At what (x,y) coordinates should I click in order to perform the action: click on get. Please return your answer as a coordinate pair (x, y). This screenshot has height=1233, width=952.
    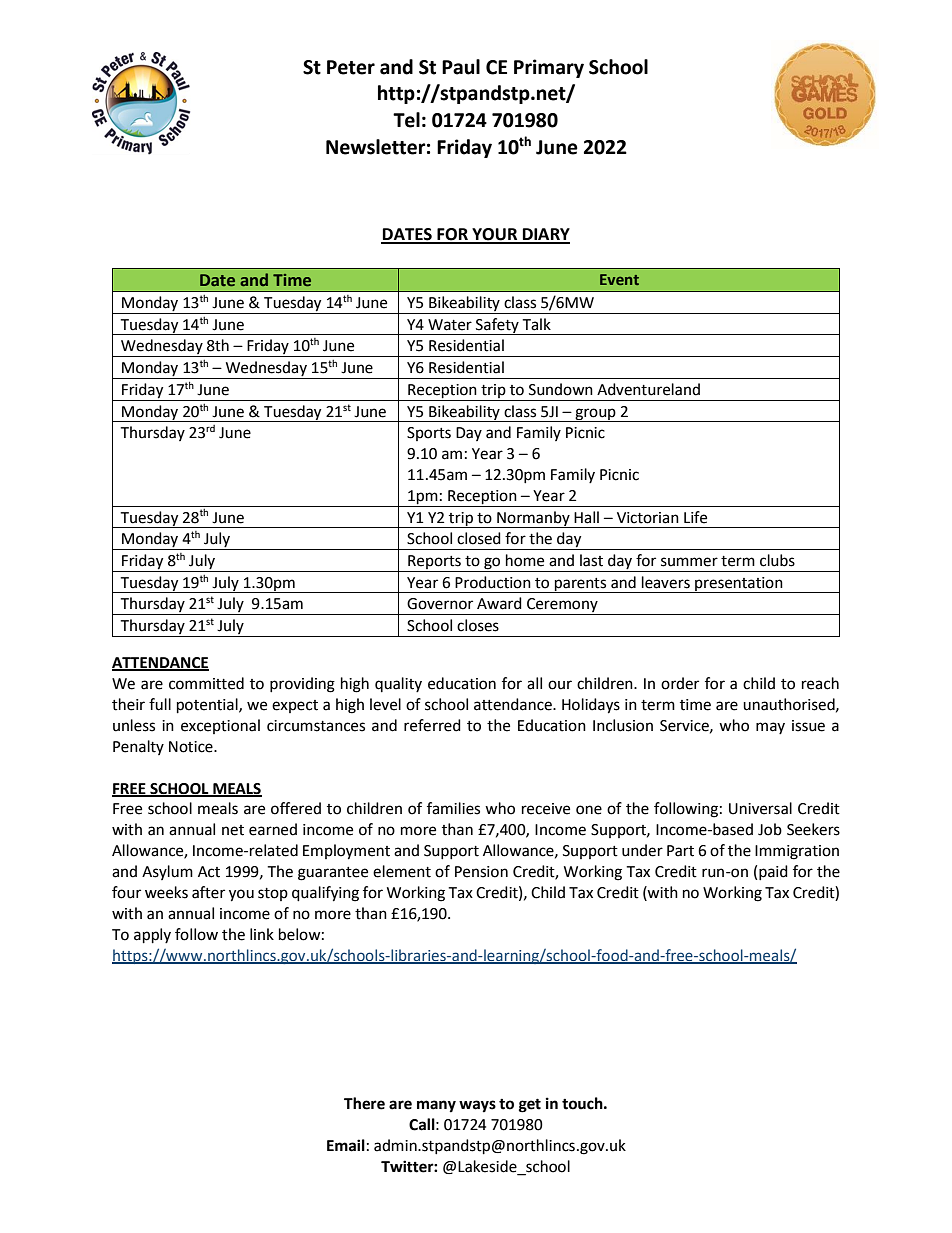
    Looking at the image, I should click on (530, 1105).
